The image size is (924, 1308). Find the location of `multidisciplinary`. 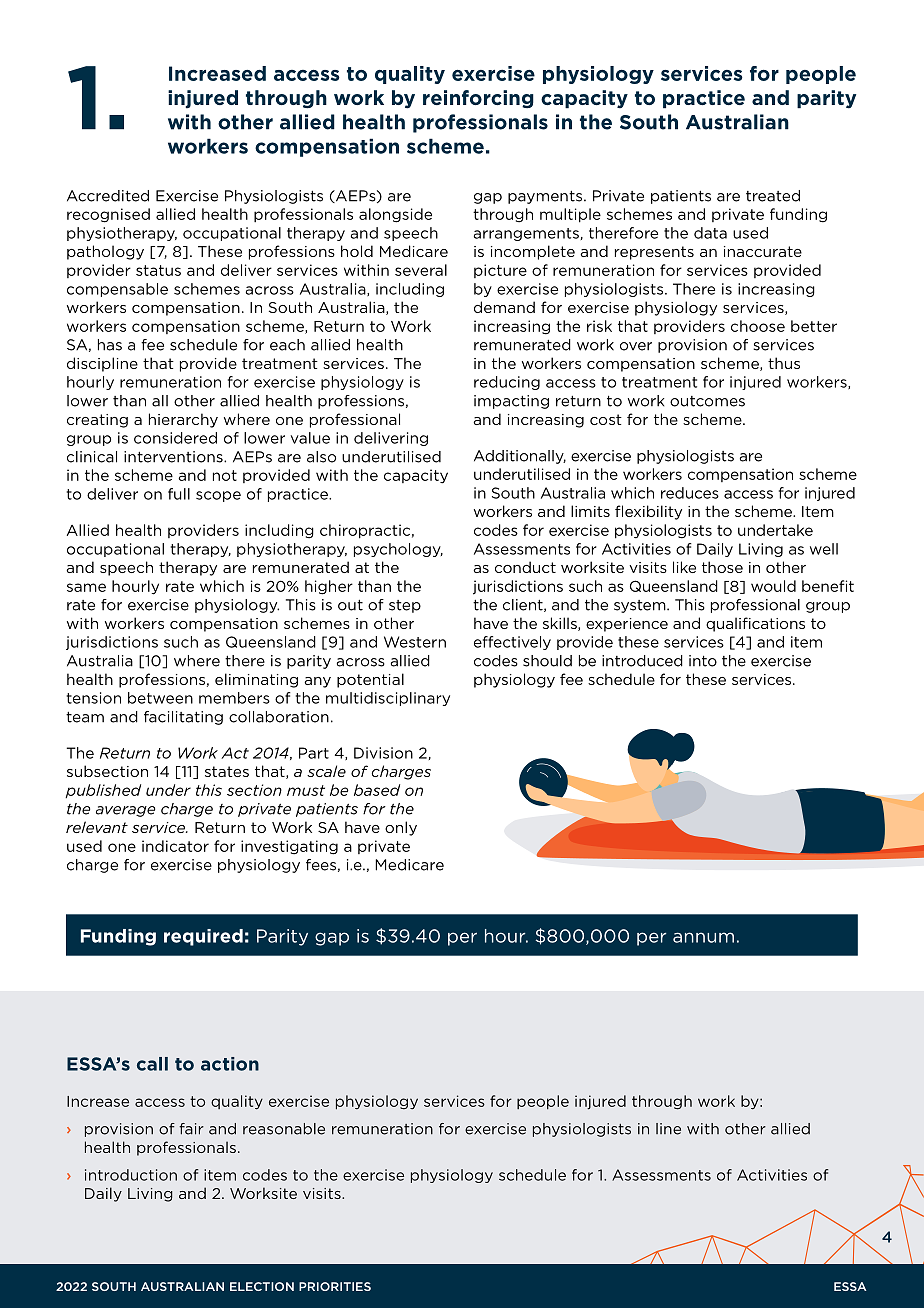

multidisciplinary is located at coordinates (388, 699).
